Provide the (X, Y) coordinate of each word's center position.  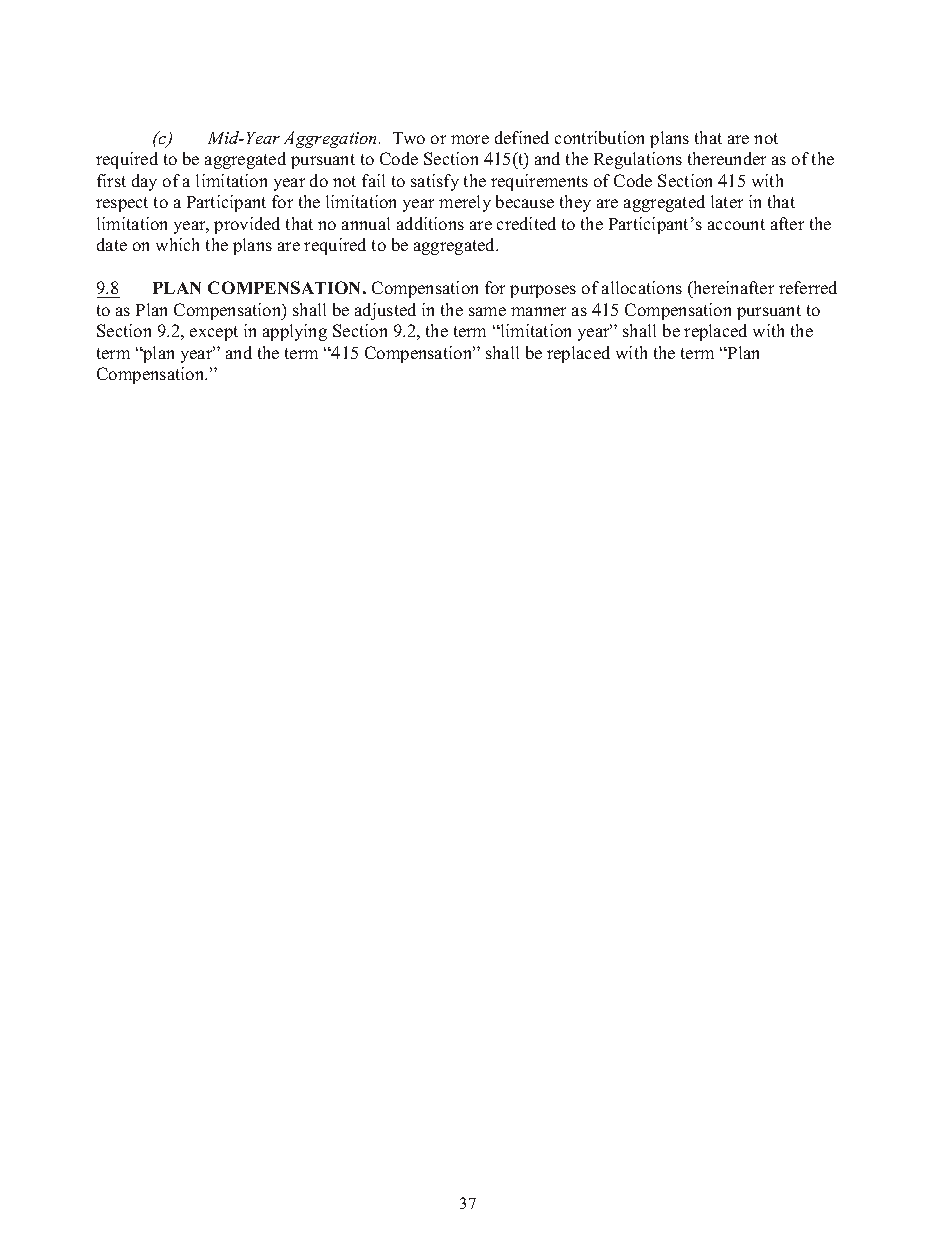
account (736, 224)
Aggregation (332, 139)
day (144, 182)
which (177, 244)
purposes (543, 291)
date (112, 244)
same (487, 311)
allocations (642, 287)
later (727, 201)
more (470, 139)
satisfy (435, 182)
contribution (599, 137)
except (214, 333)
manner (538, 311)
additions (430, 223)
